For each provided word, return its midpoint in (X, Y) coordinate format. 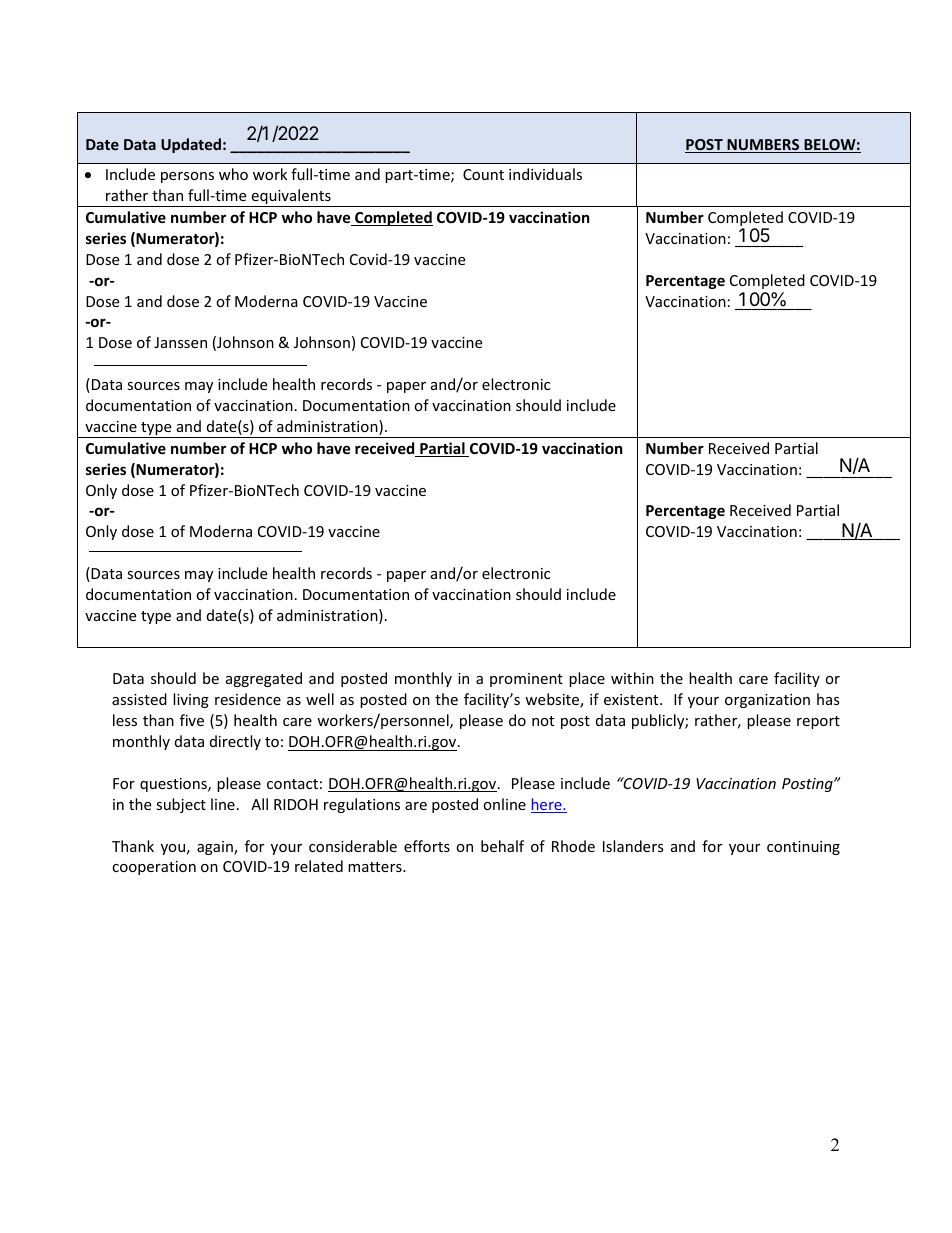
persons (187, 177)
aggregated (264, 679)
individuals (545, 174)
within (632, 678)
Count (483, 174)
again (216, 848)
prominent (526, 680)
